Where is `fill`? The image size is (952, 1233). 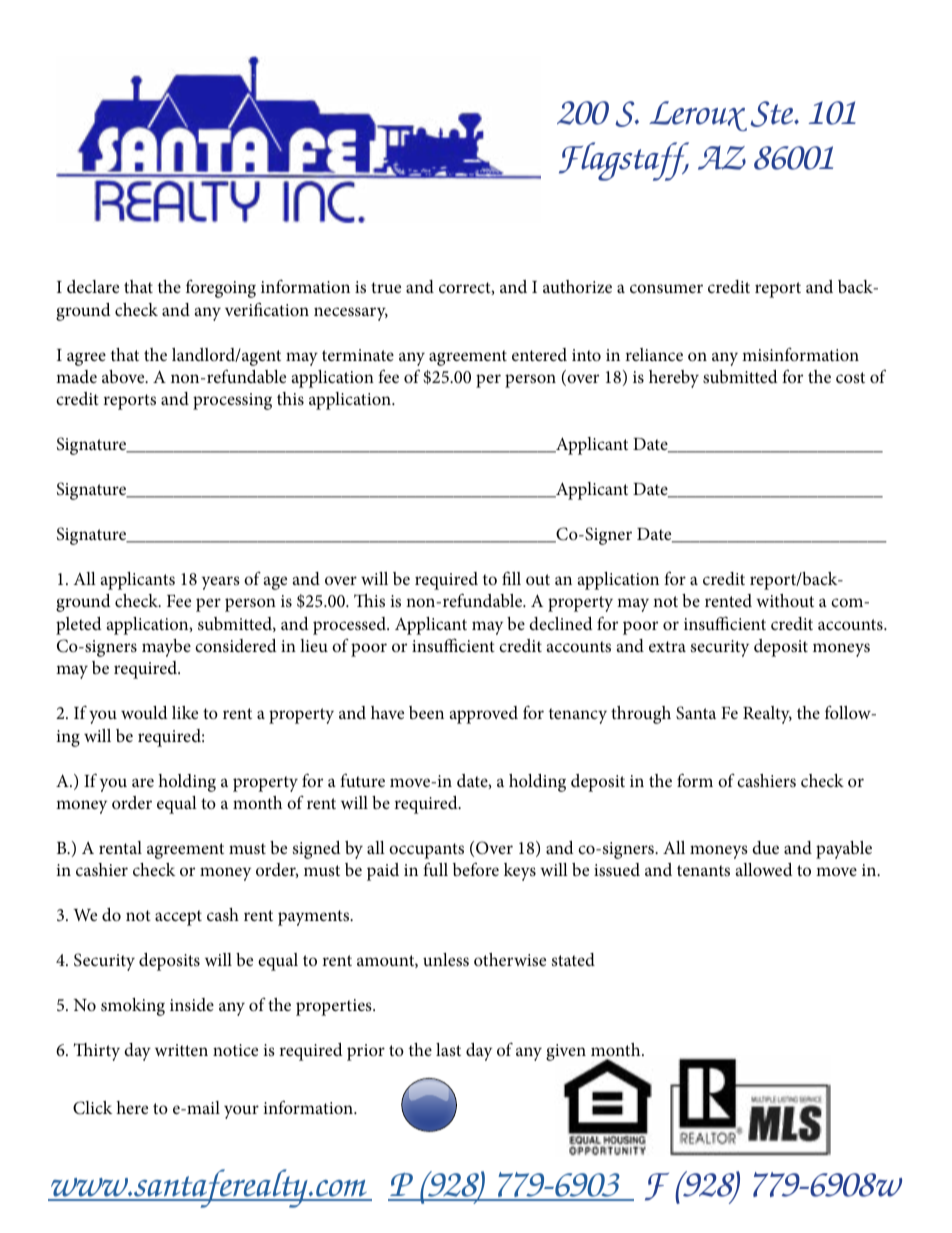 fill is located at coordinates (511, 578).
